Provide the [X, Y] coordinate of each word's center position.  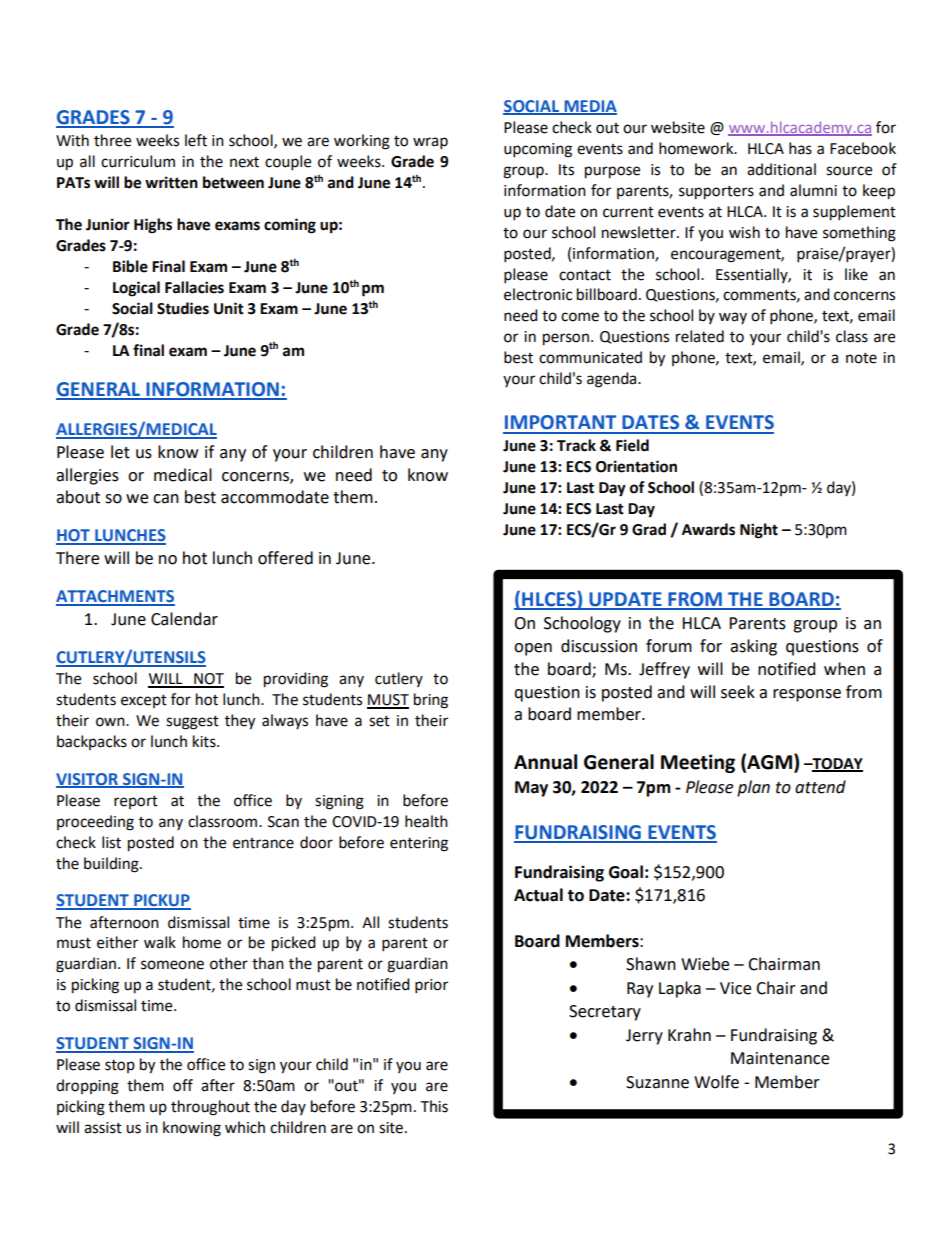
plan [753, 788]
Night [759, 531]
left [196, 140]
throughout [210, 1108]
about [78, 497]
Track [576, 445]
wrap [430, 143]
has [800, 148]
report [136, 802]
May [531, 789]
